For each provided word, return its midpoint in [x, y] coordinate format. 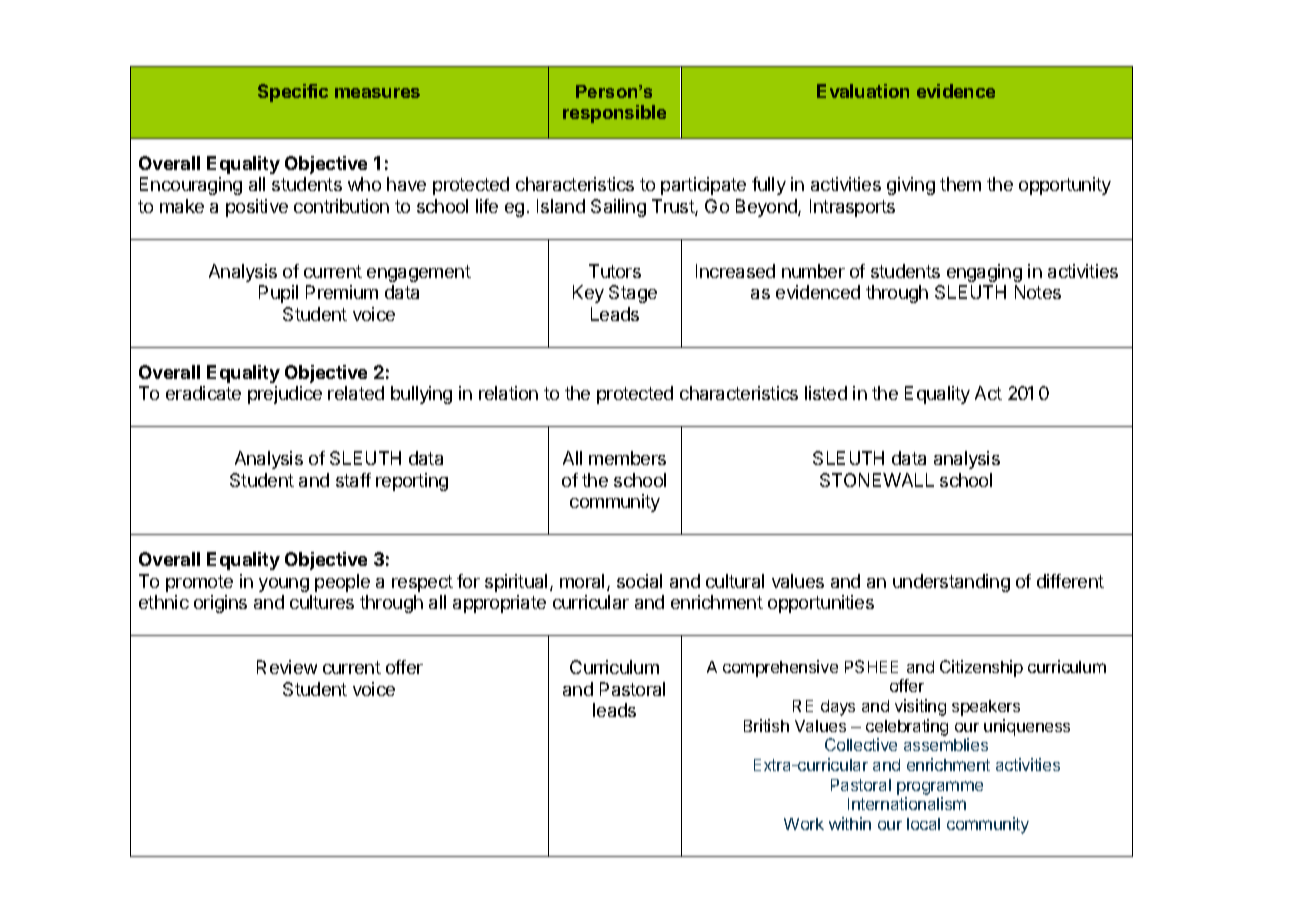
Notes [1038, 292]
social [639, 581]
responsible [614, 114]
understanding [951, 583]
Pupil [278, 294]
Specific [293, 93]
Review [287, 667]
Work [804, 824]
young [284, 585]
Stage [633, 294]
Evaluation [863, 91]
